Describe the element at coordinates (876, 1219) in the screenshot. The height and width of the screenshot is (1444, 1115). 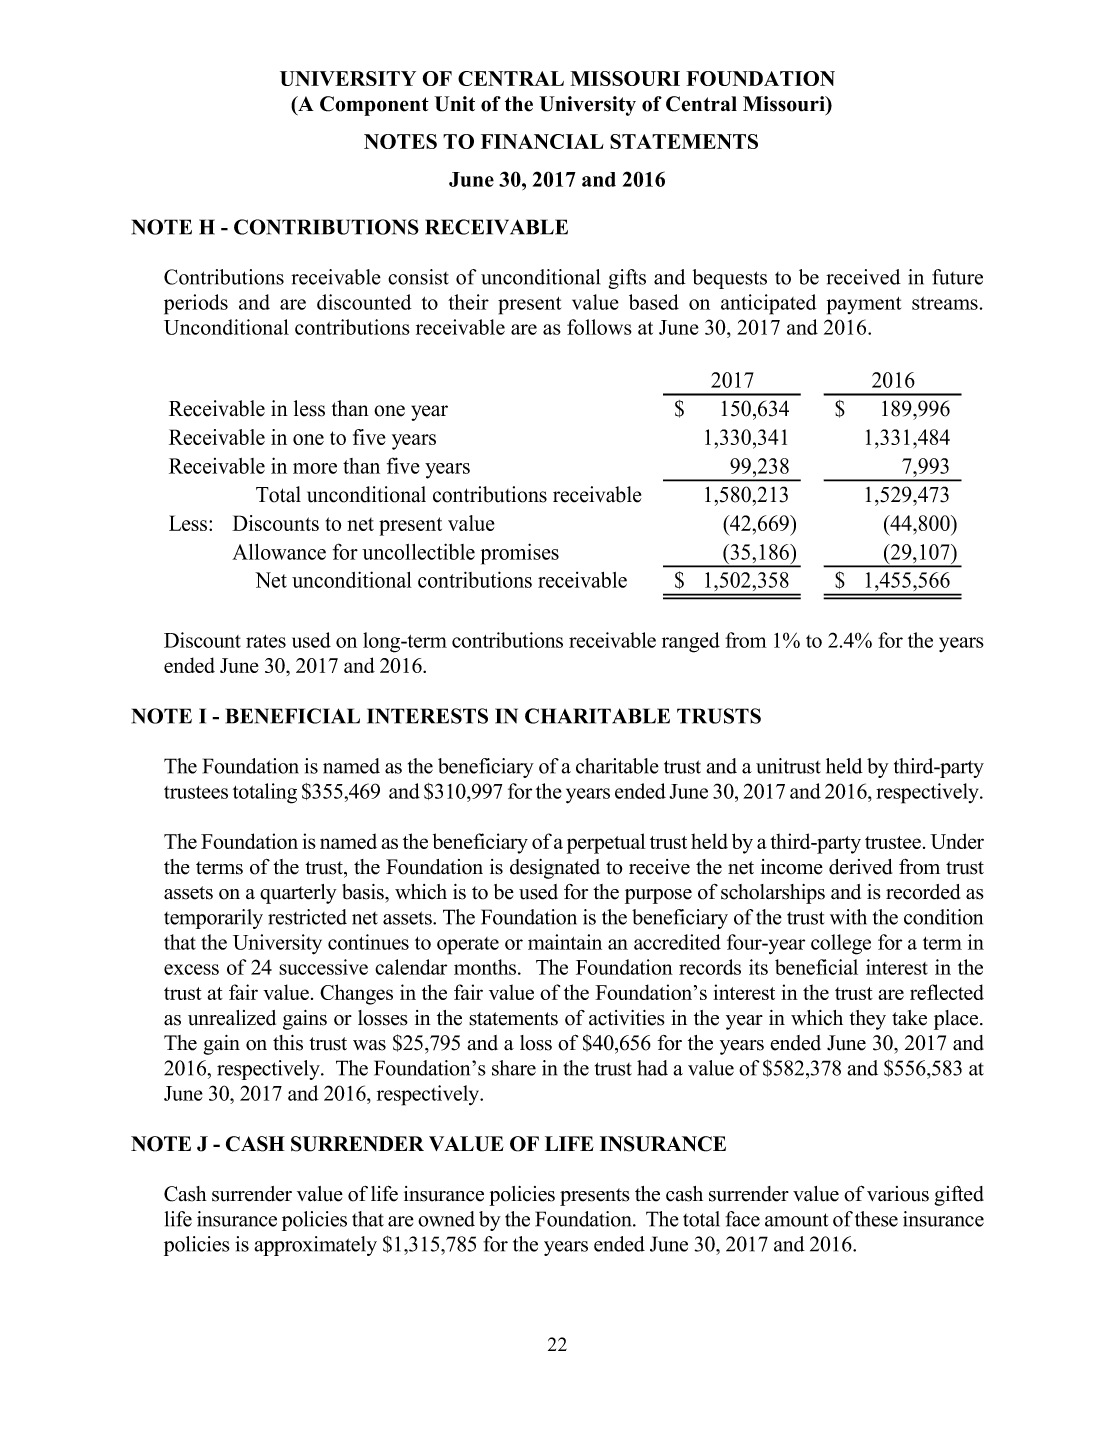
I see `these` at that location.
